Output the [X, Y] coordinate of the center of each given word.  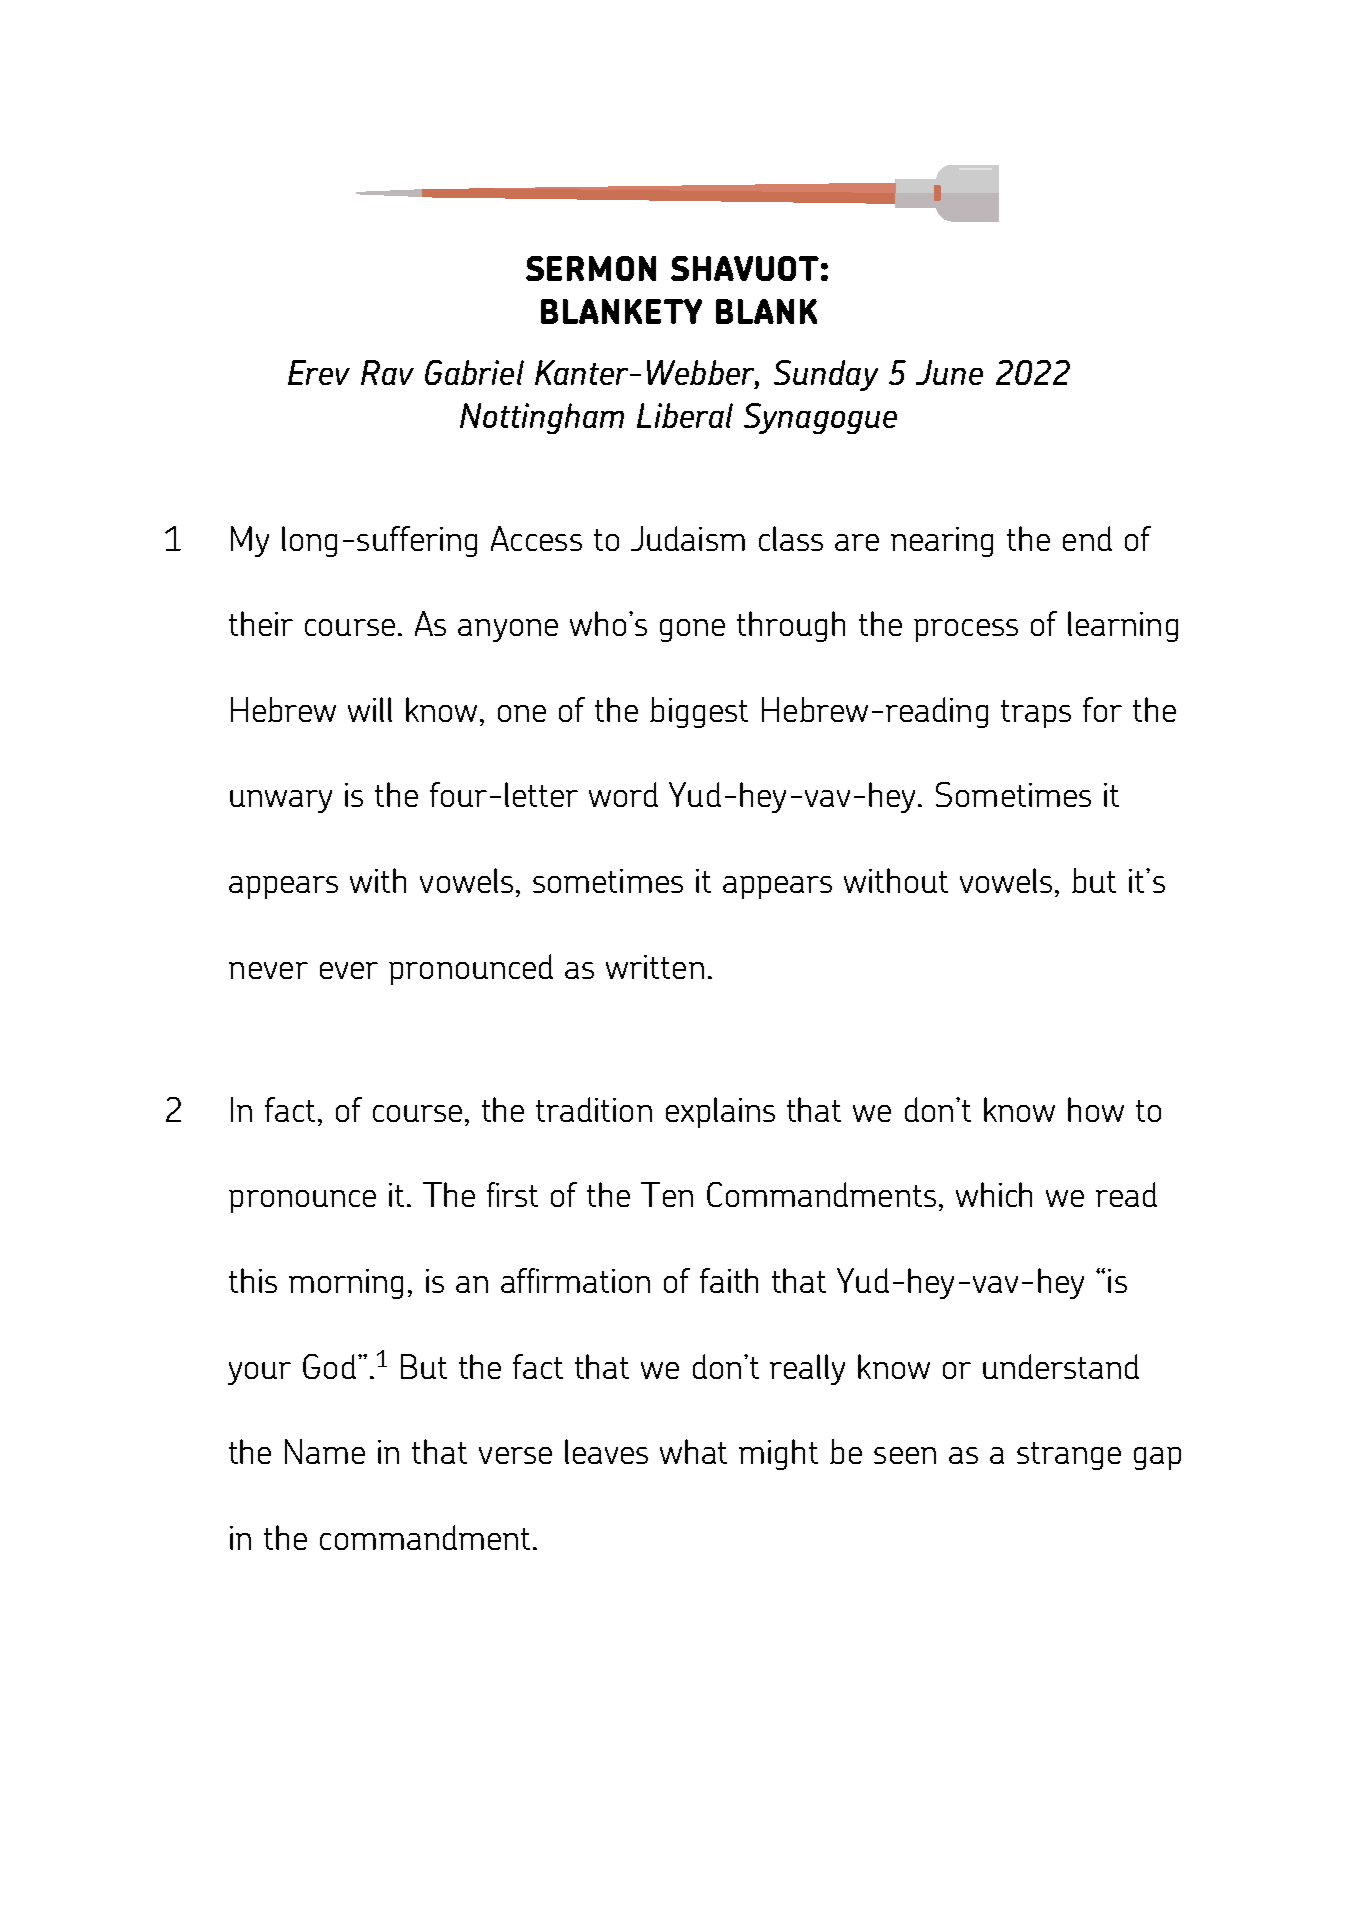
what [693, 1451]
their [261, 623]
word [623, 794]
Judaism [688, 538]
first [512, 1194]
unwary [281, 801]
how [1096, 1109]
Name [325, 1451]
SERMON [591, 268]
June [949, 372]
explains [720, 1112]
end [1087, 538]
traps [1036, 714]
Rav [387, 372]
